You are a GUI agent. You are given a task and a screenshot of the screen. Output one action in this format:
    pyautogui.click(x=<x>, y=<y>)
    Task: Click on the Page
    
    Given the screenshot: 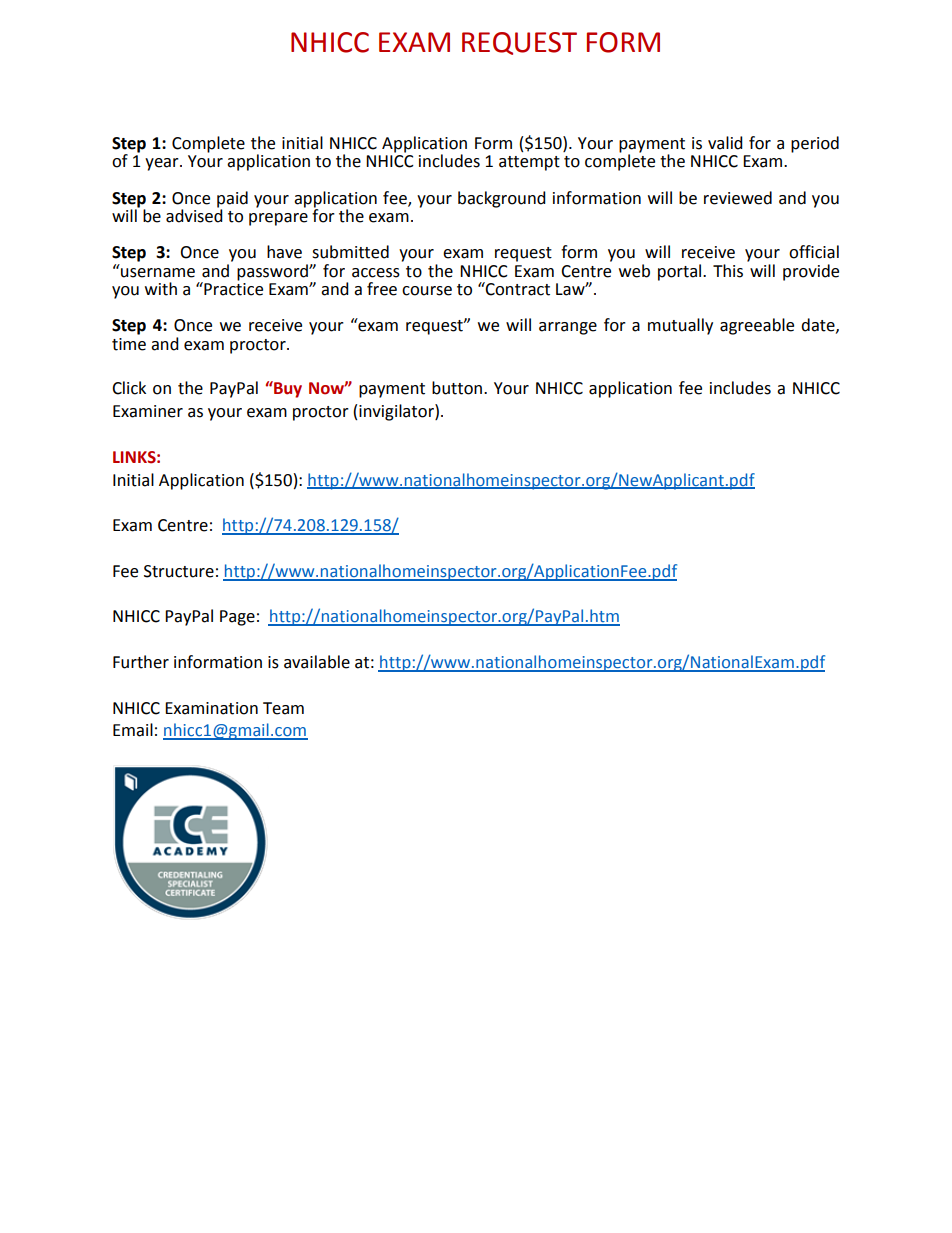 What is the action you would take?
    pyautogui.click(x=237, y=618)
